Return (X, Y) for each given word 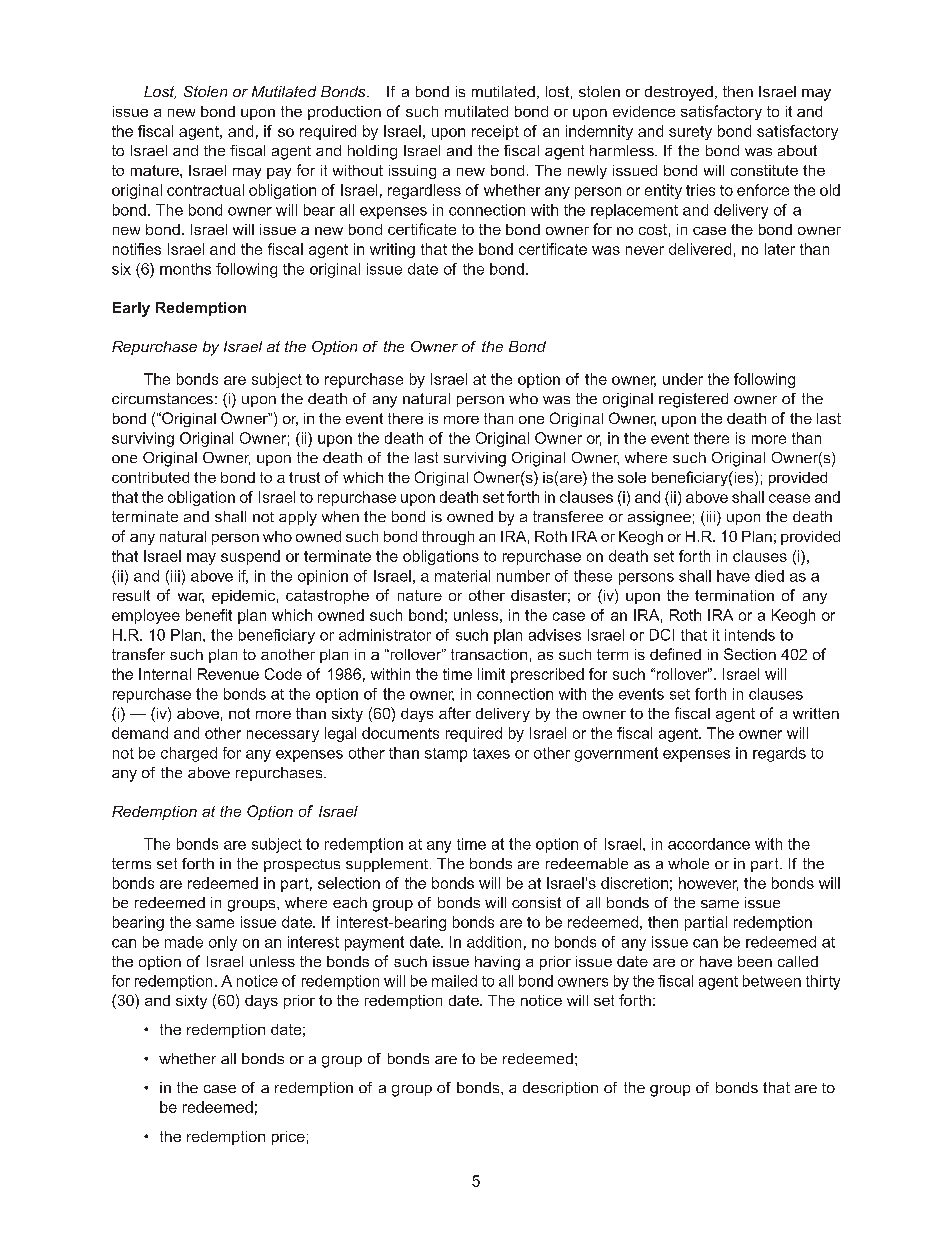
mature (156, 170)
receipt (495, 132)
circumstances (162, 398)
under (683, 379)
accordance (709, 844)
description (560, 1089)
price (288, 1138)
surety (690, 133)
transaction (489, 654)
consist (536, 902)
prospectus (302, 865)
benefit (209, 615)
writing (392, 250)
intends (750, 635)
